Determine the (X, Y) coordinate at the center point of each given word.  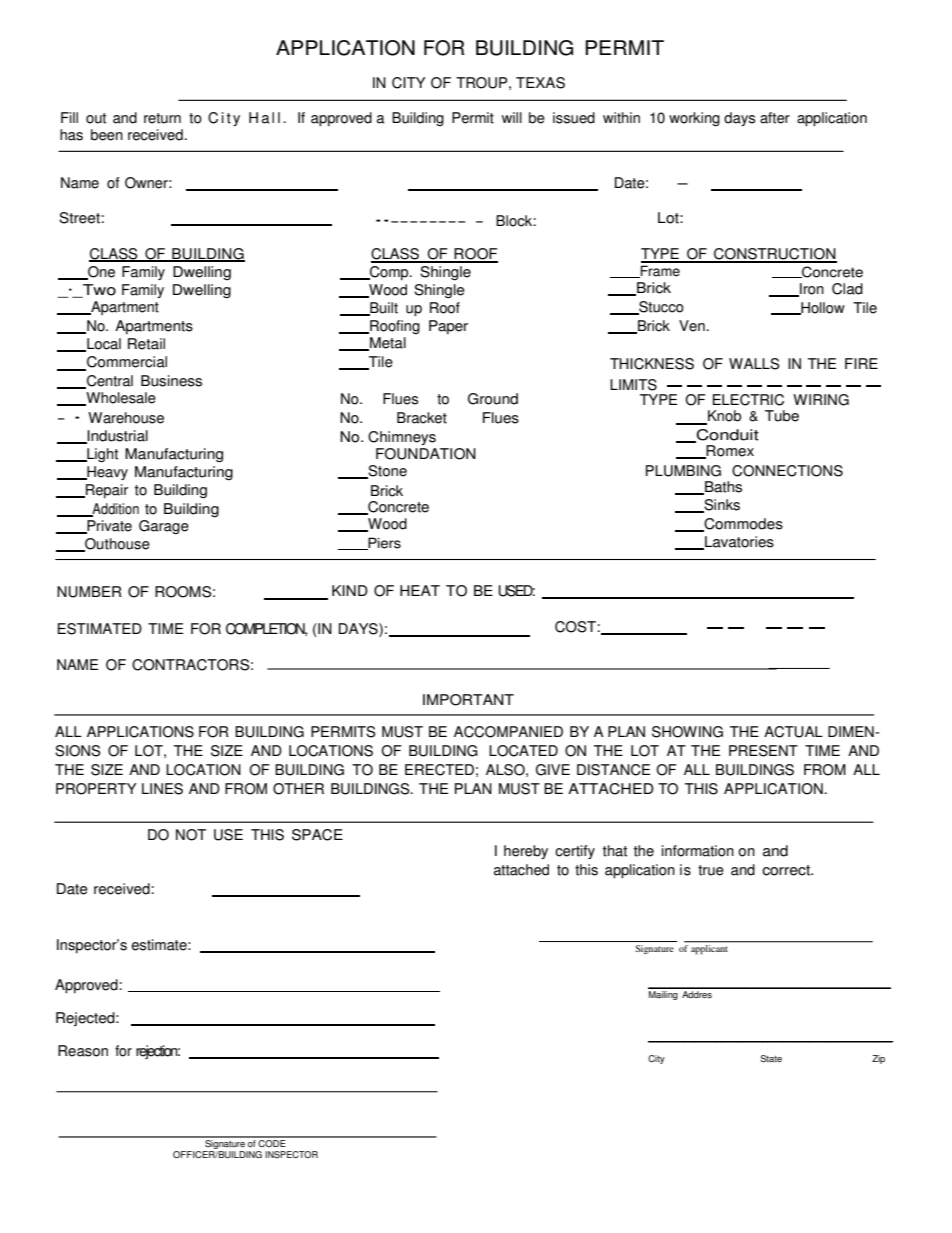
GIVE (553, 770)
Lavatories (738, 543)
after (775, 118)
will (512, 117)
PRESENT (763, 751)
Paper (448, 327)
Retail (146, 344)
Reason (83, 1051)
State (771, 1059)
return (162, 118)
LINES (162, 789)
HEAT (420, 590)
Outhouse (116, 545)
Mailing (664, 994)
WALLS (754, 364)
